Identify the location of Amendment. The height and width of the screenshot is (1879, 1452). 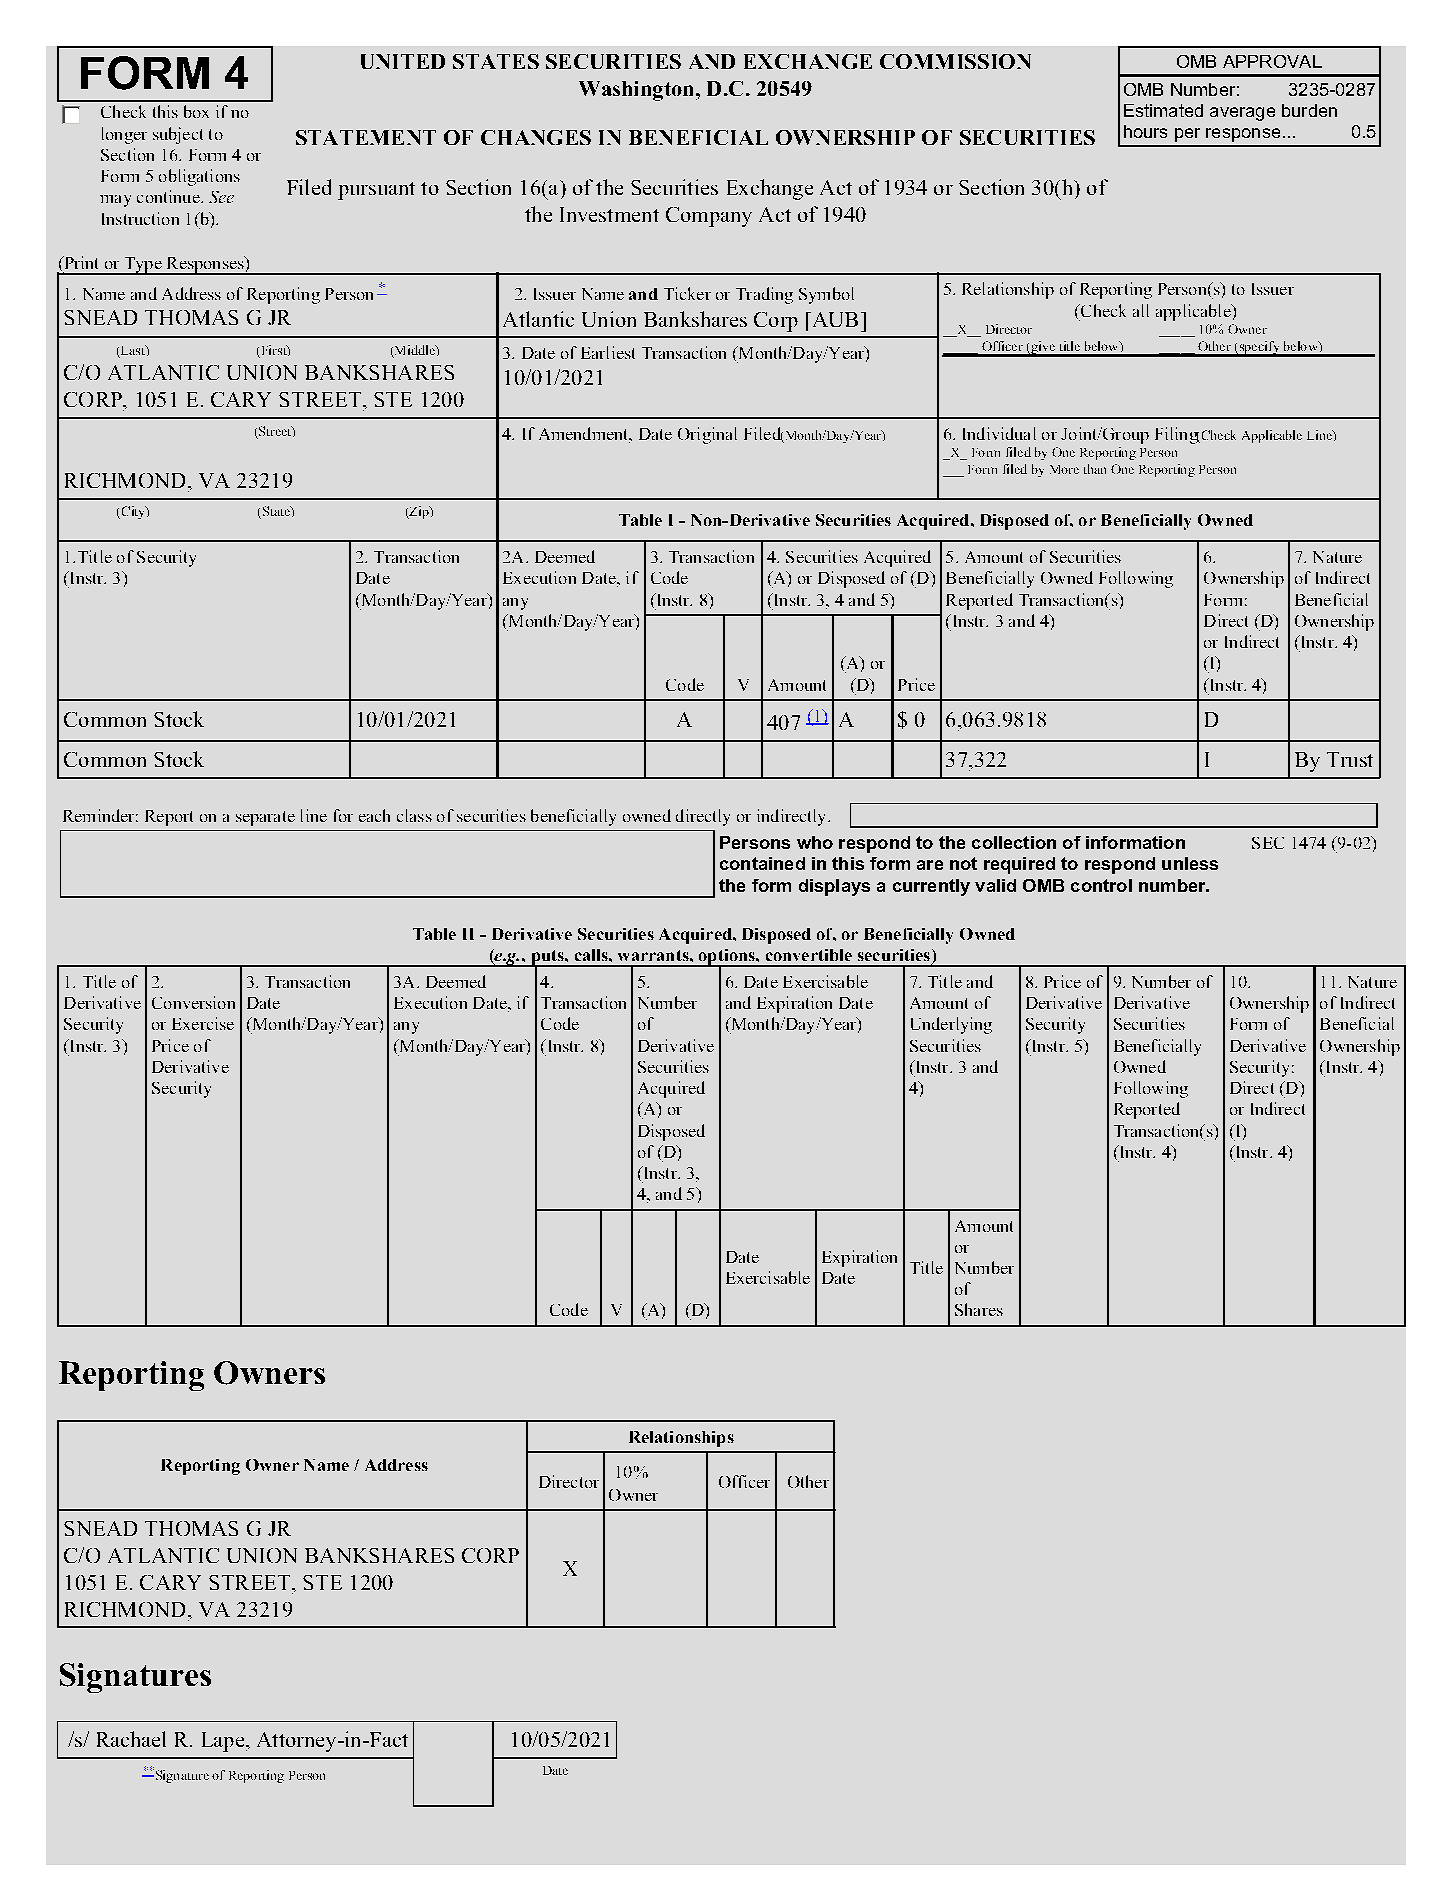
(585, 435).
